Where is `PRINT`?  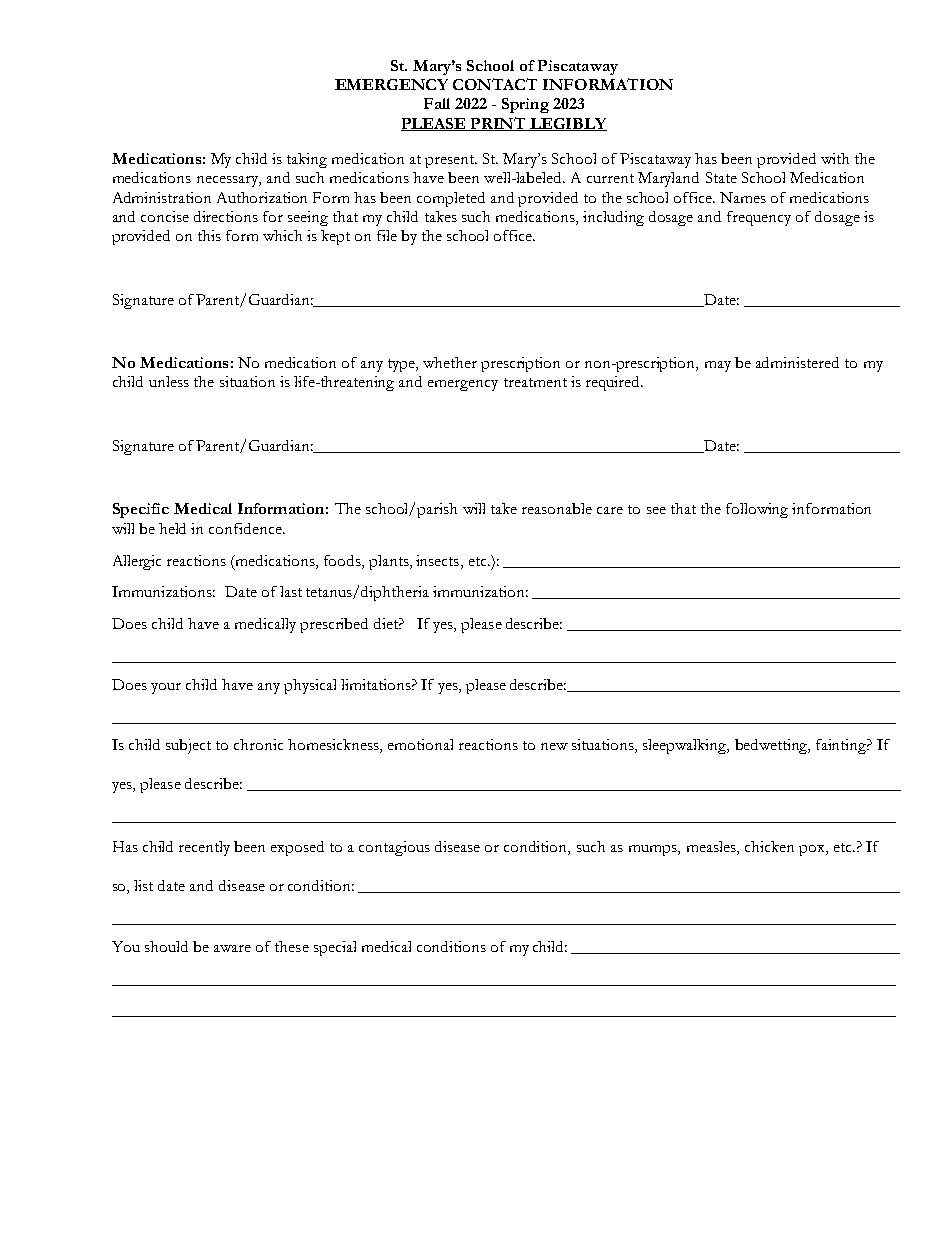
PRINT is located at coordinates (499, 124).
